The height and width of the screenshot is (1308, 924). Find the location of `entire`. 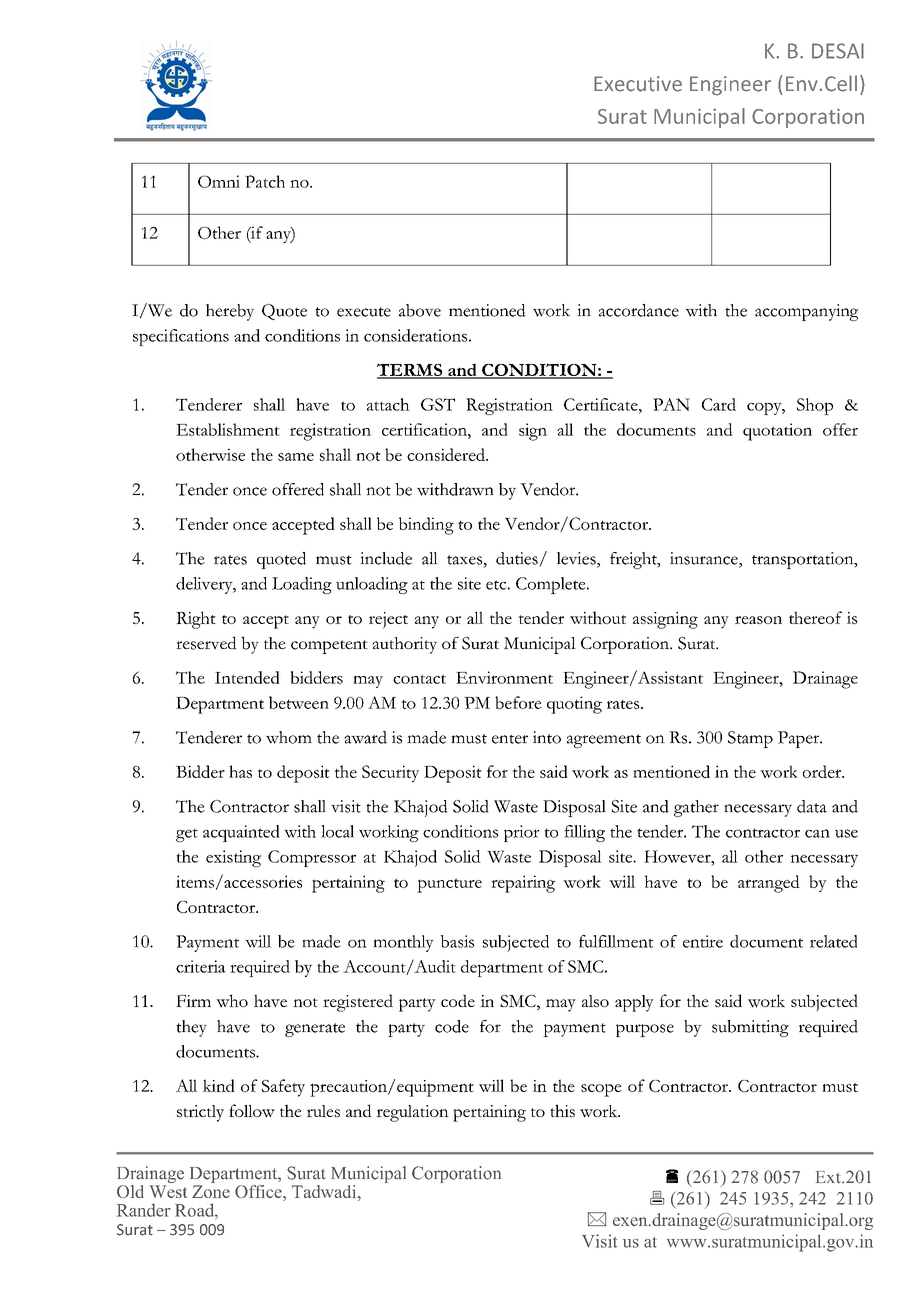

entire is located at coordinates (703, 941).
